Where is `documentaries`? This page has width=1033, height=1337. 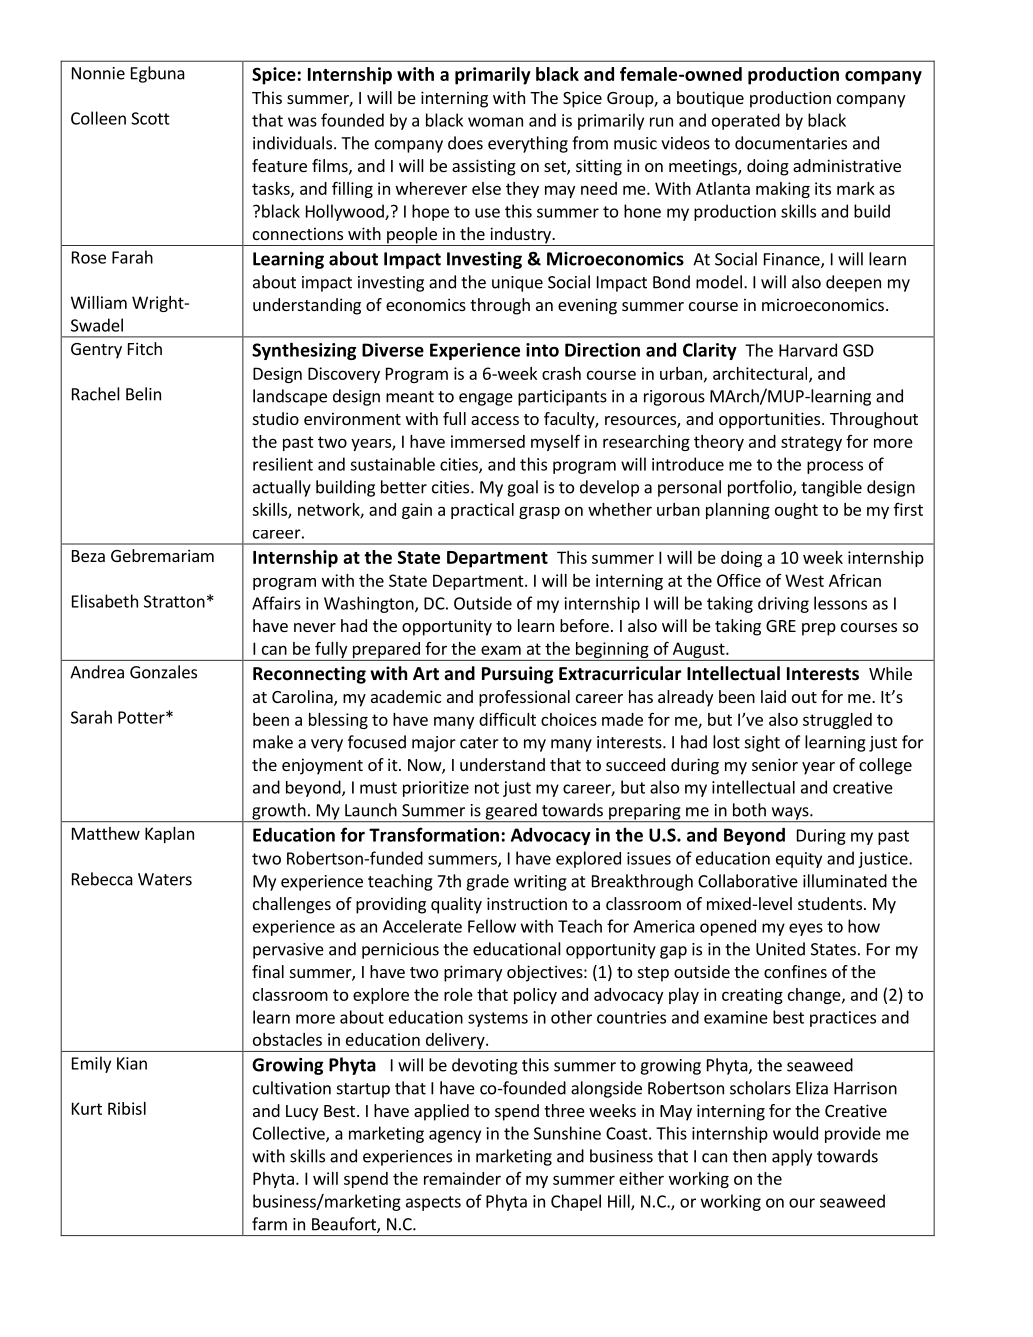 documentaries is located at coordinates (791, 143).
